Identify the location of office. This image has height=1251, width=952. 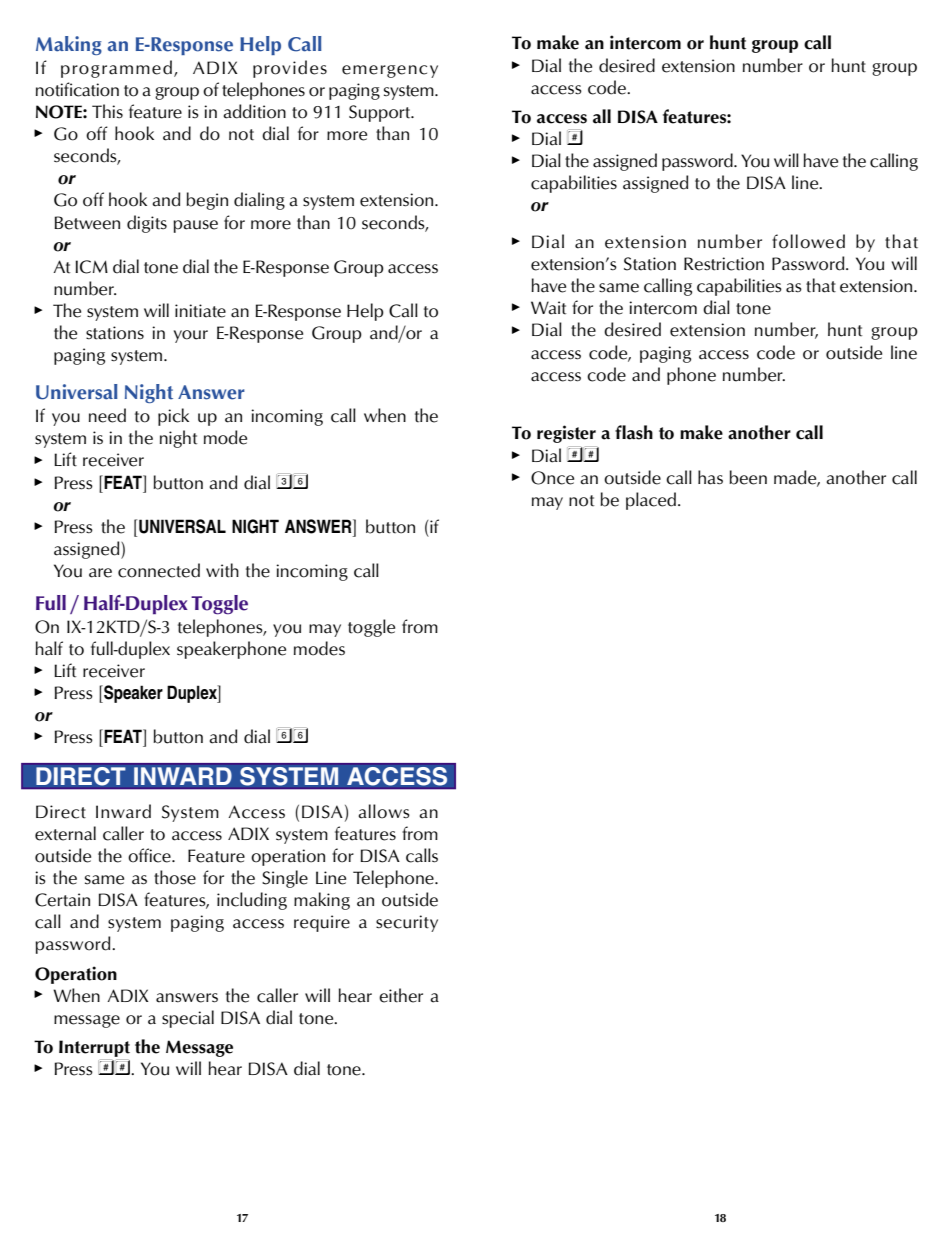
(150, 855).
